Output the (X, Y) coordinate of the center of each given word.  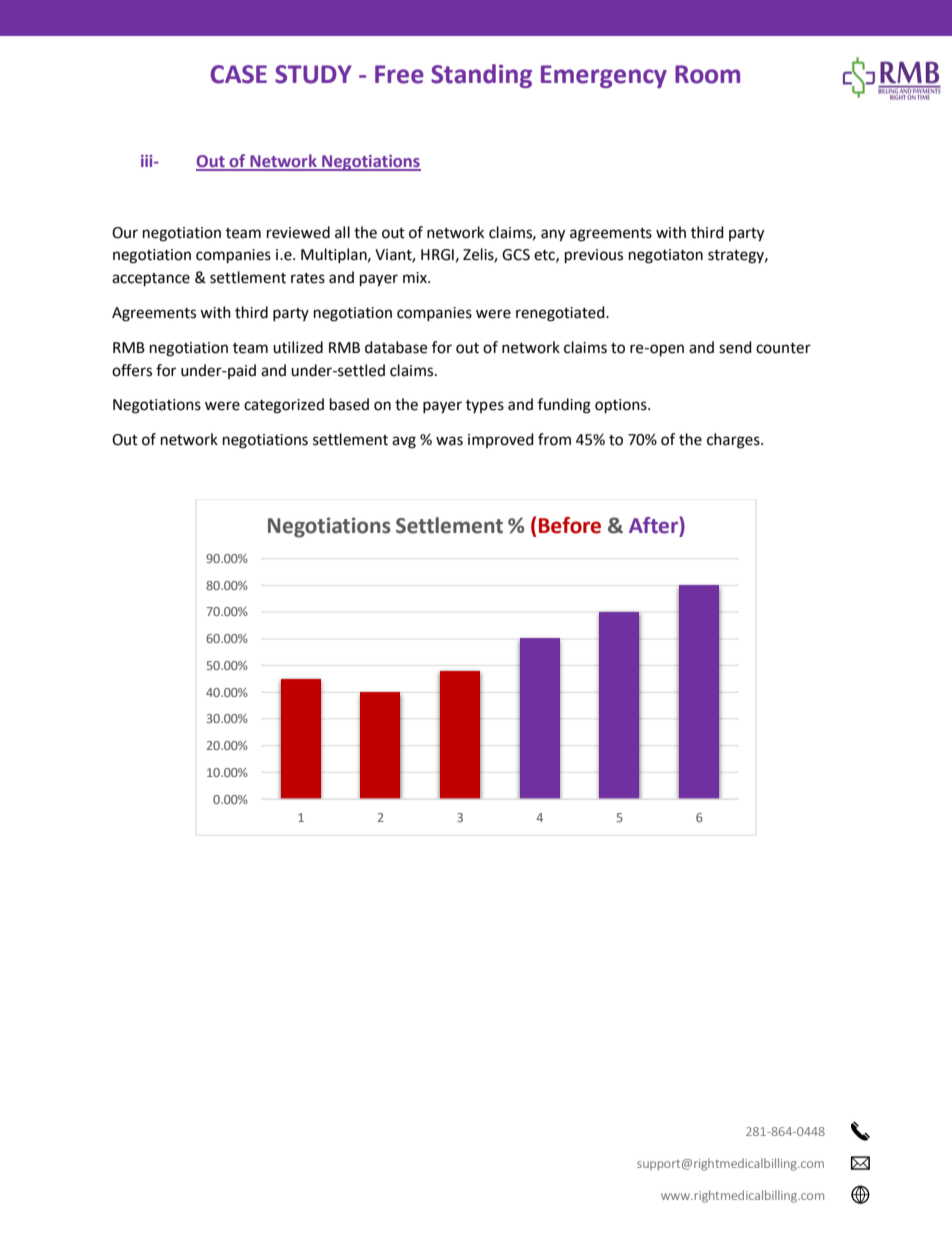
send (735, 347)
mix (416, 277)
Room (707, 74)
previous (594, 256)
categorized (284, 406)
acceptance (151, 280)
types (485, 406)
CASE (239, 74)
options (622, 406)
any (553, 235)
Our (125, 233)
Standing (481, 76)
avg (404, 442)
